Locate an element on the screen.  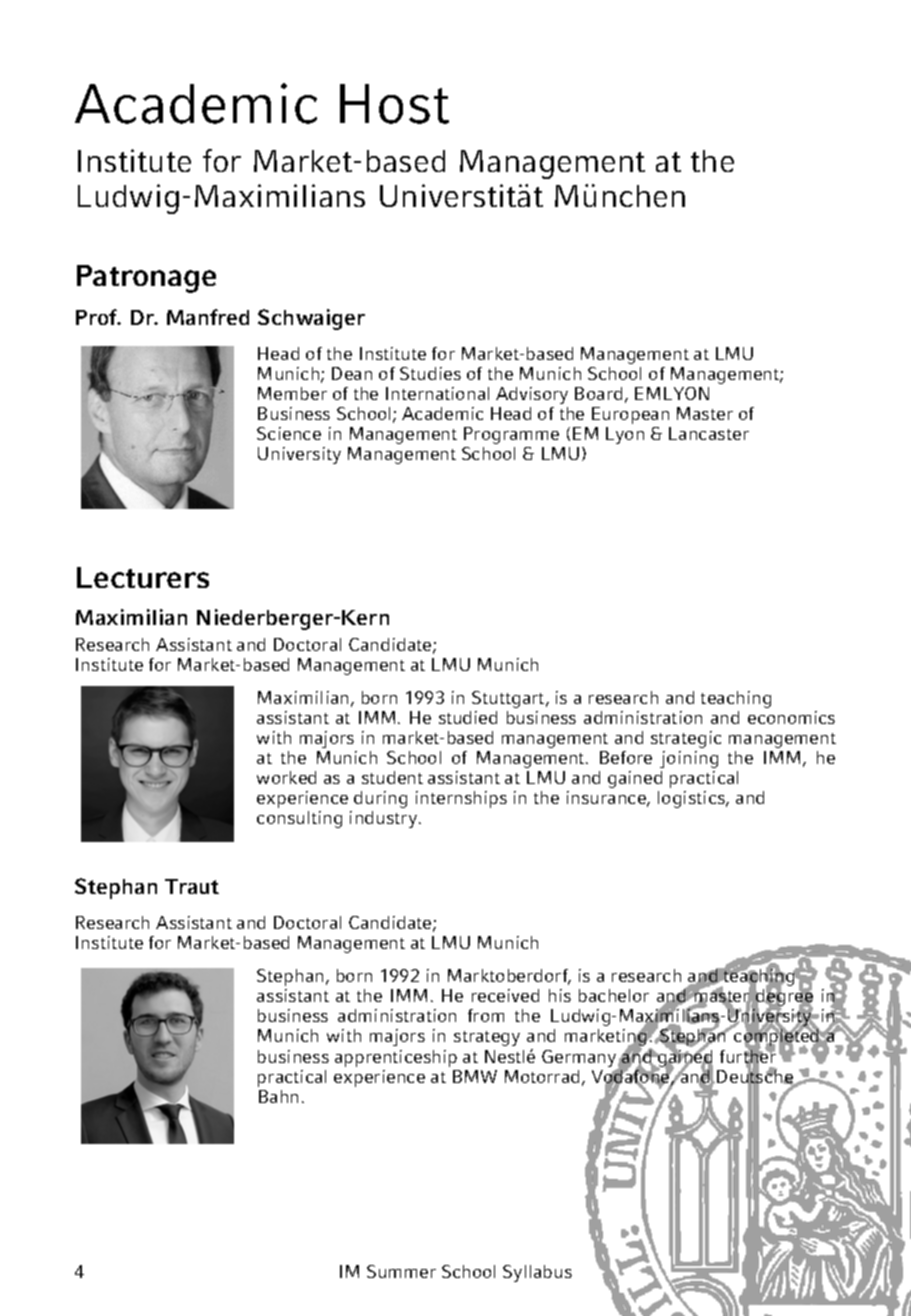
Syllabus is located at coordinates (537, 1273).
